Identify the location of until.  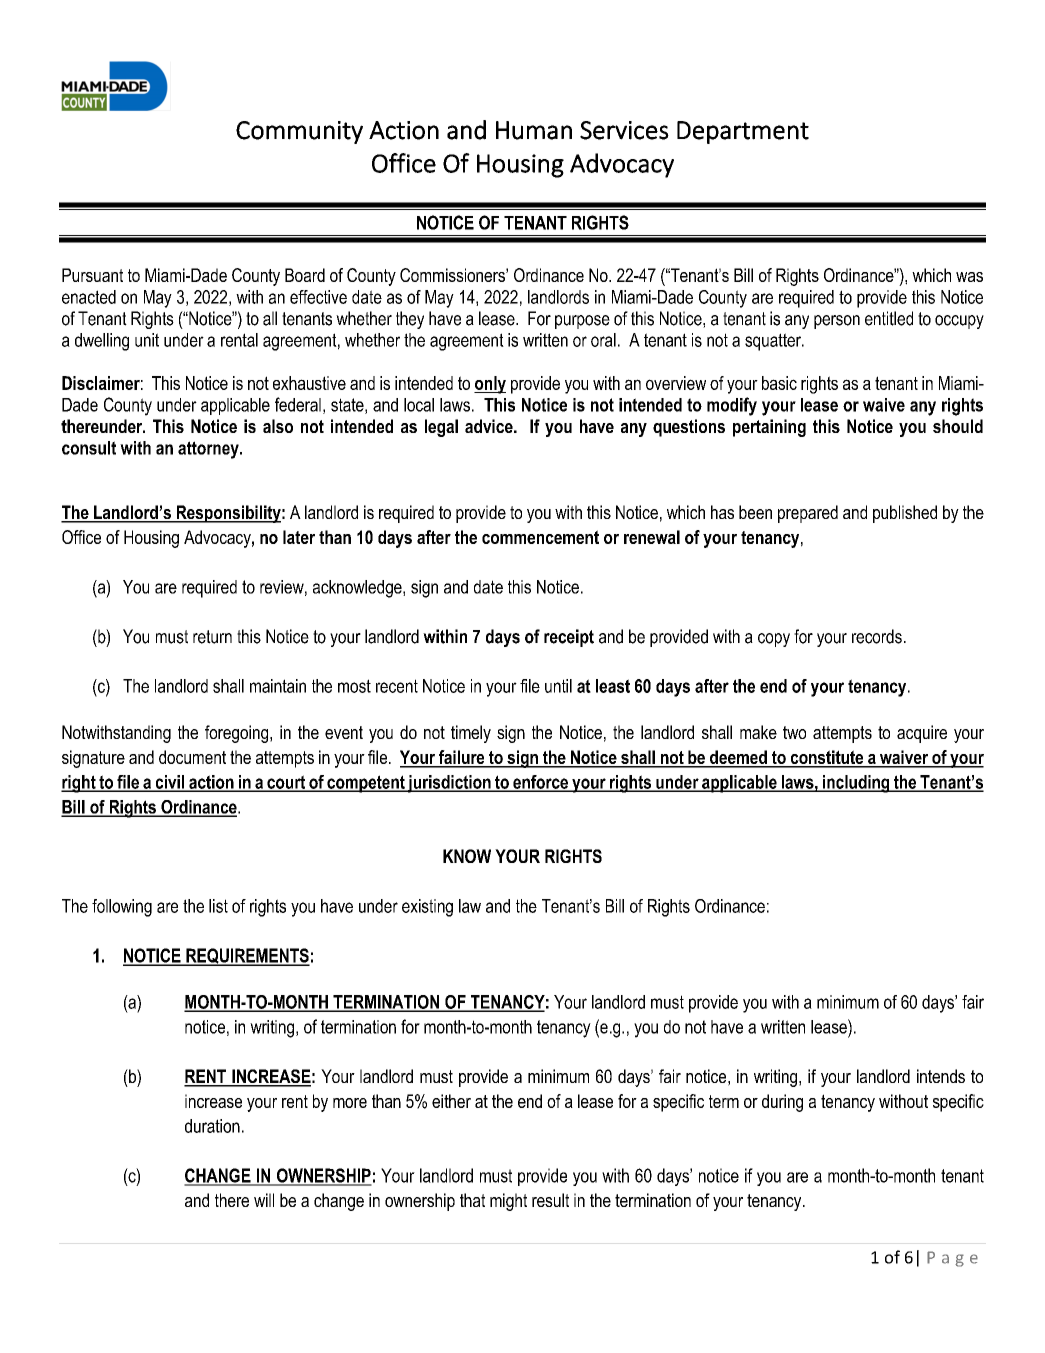
(558, 686).
